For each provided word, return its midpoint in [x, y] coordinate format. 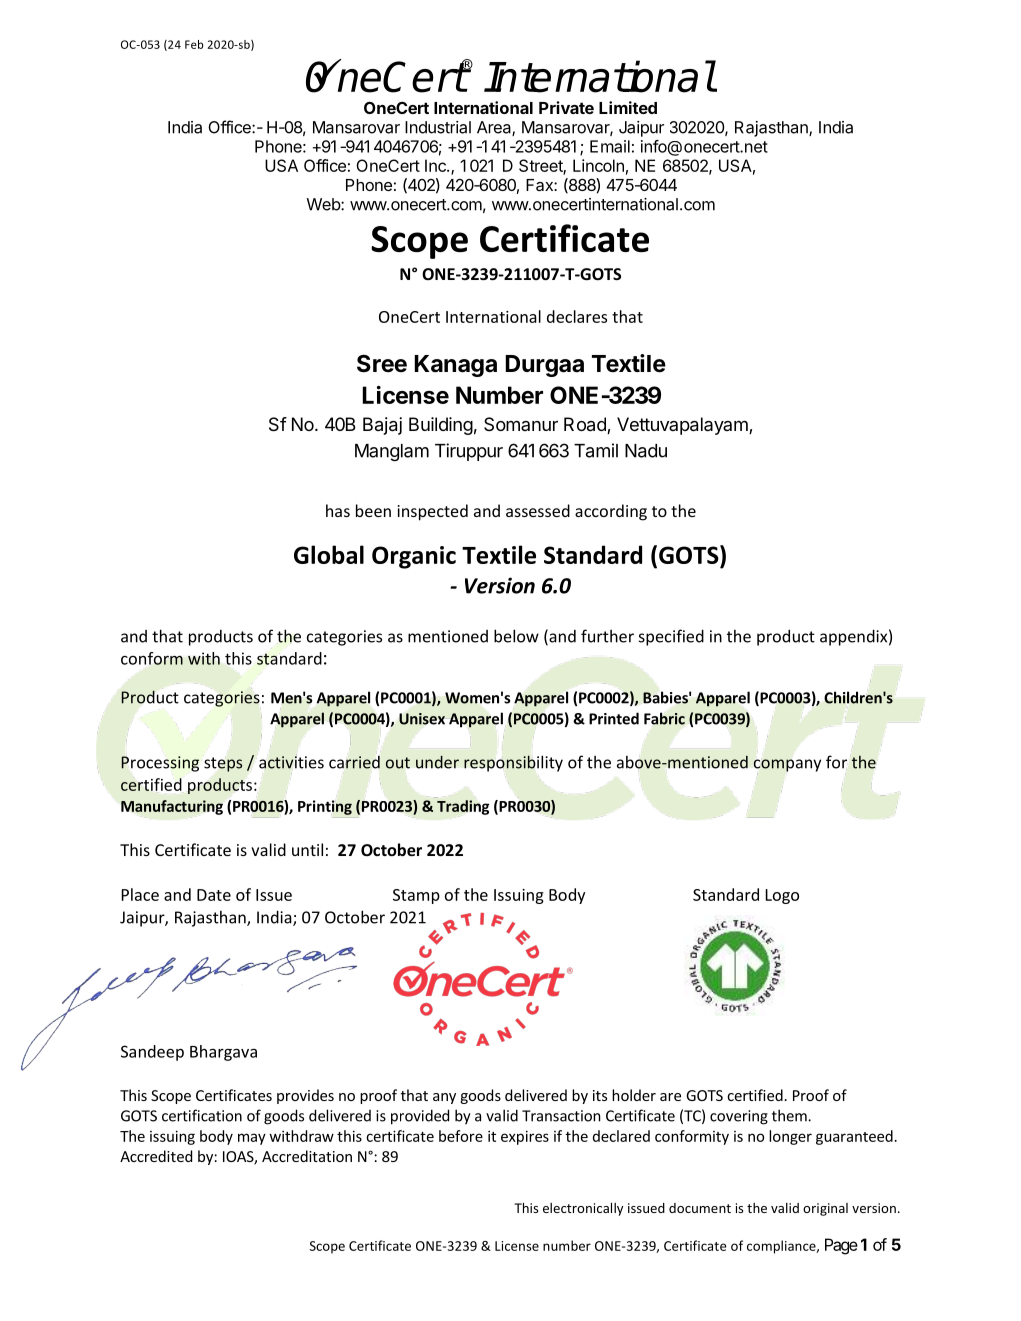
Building [441, 426]
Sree [382, 363]
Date [214, 895]
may [252, 1139]
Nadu [646, 451]
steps [223, 764]
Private [566, 107]
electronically [583, 1209]
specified [671, 637]
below [516, 636]
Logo [782, 896]
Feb [194, 44]
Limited [628, 107]
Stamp [416, 896]
